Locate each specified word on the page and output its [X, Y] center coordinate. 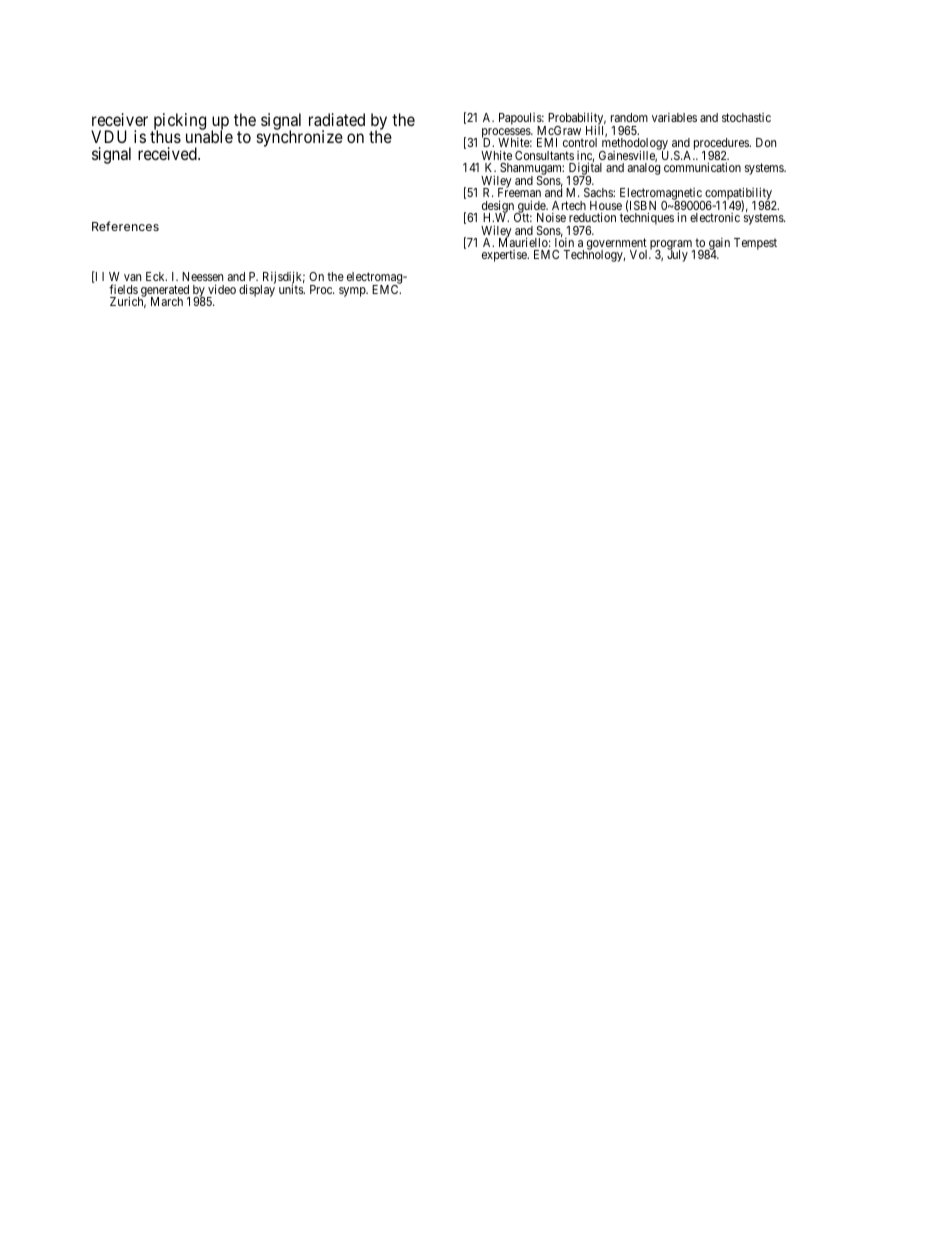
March [167, 301]
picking [178, 122]
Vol [640, 254]
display [257, 290]
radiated [337, 119]
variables [674, 117]
